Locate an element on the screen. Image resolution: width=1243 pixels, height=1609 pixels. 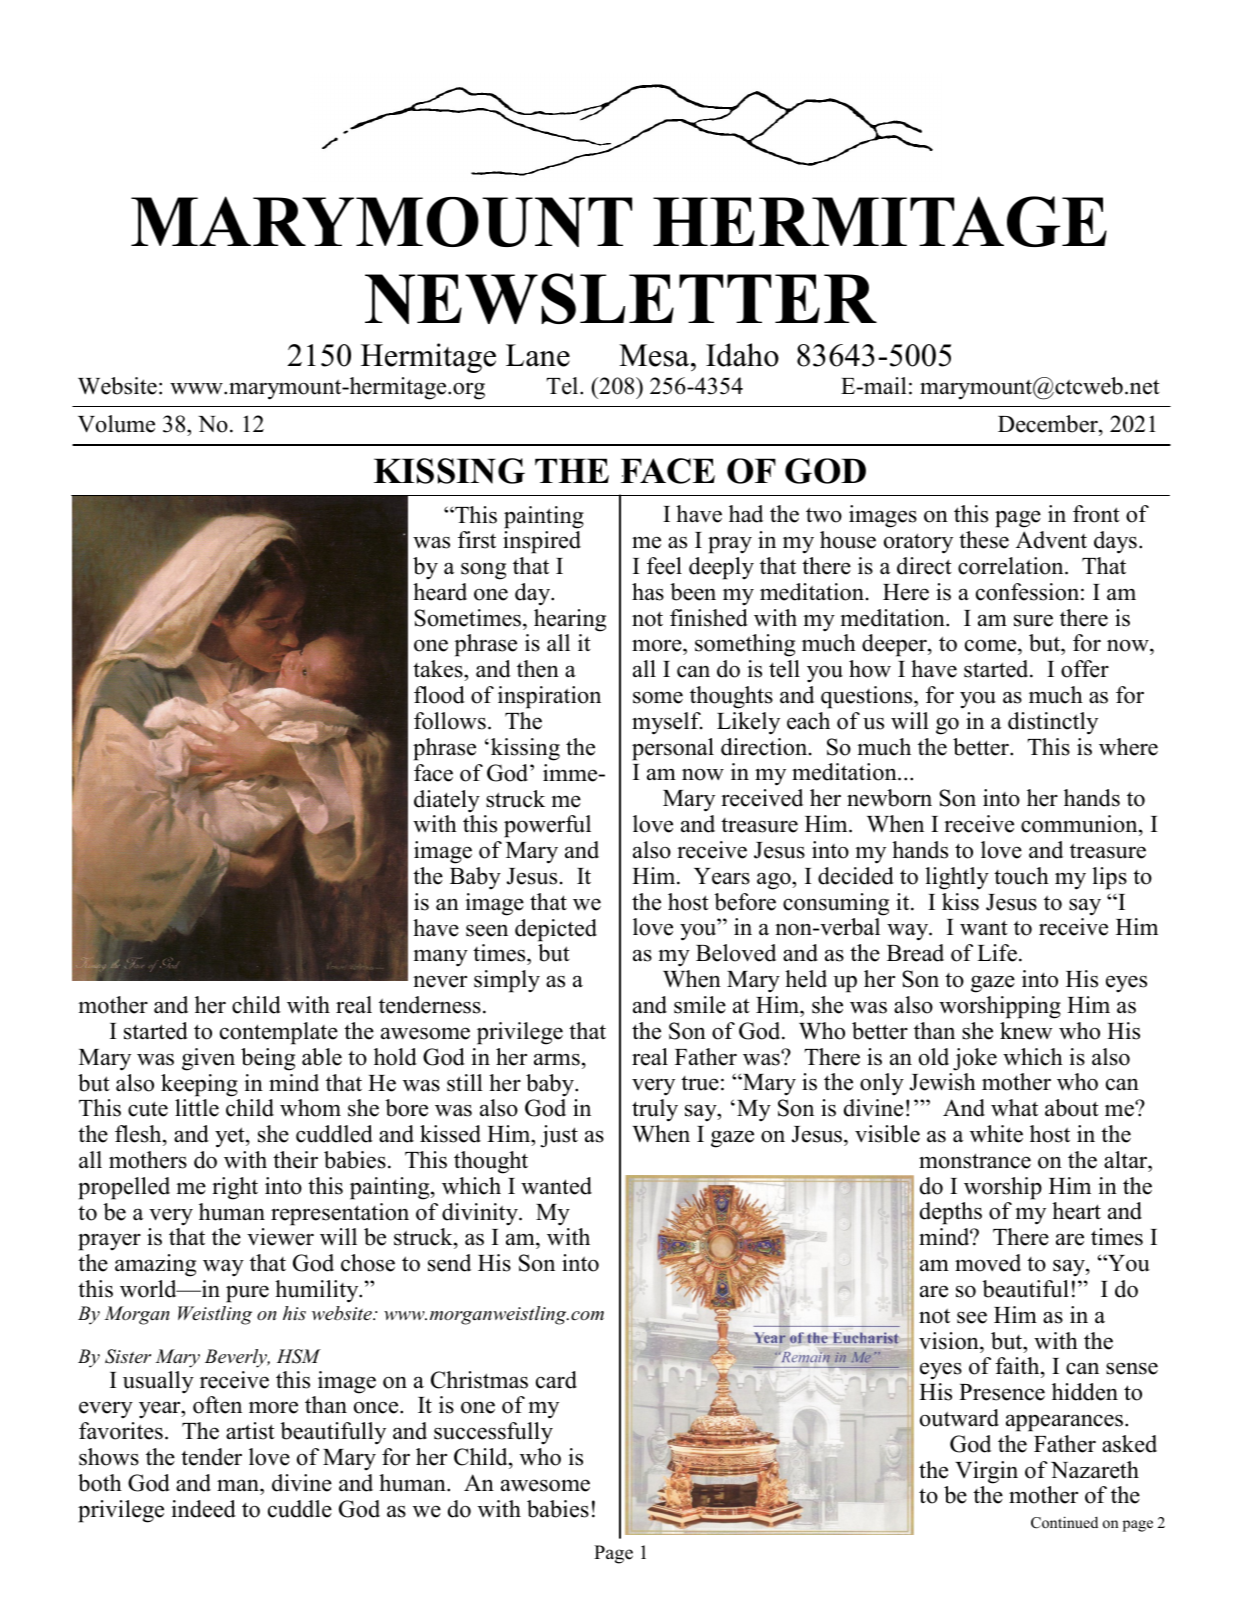
correlation is located at coordinates (1012, 566).
